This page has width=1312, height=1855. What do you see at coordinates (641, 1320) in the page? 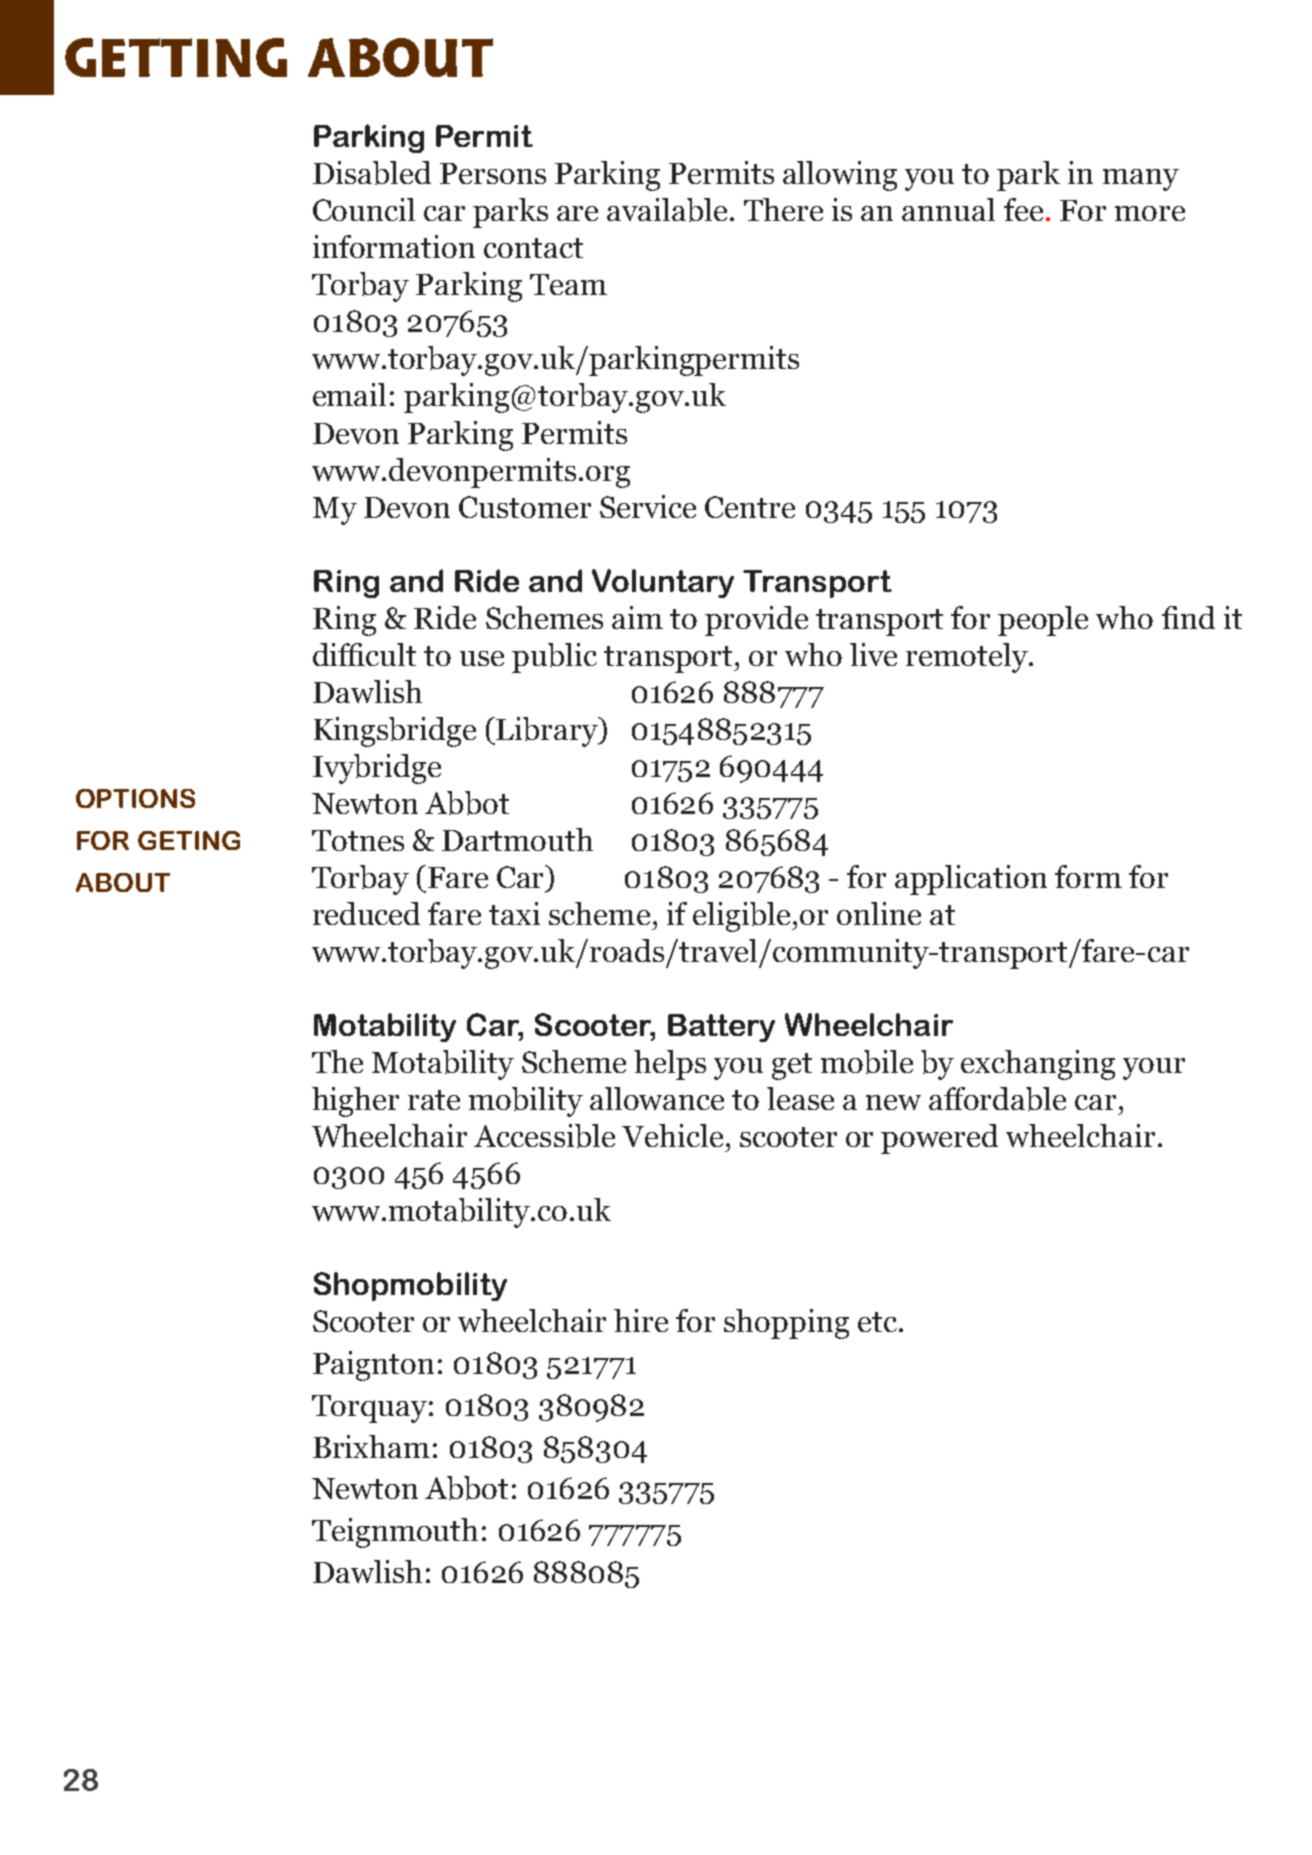
I see `hire` at bounding box center [641, 1320].
